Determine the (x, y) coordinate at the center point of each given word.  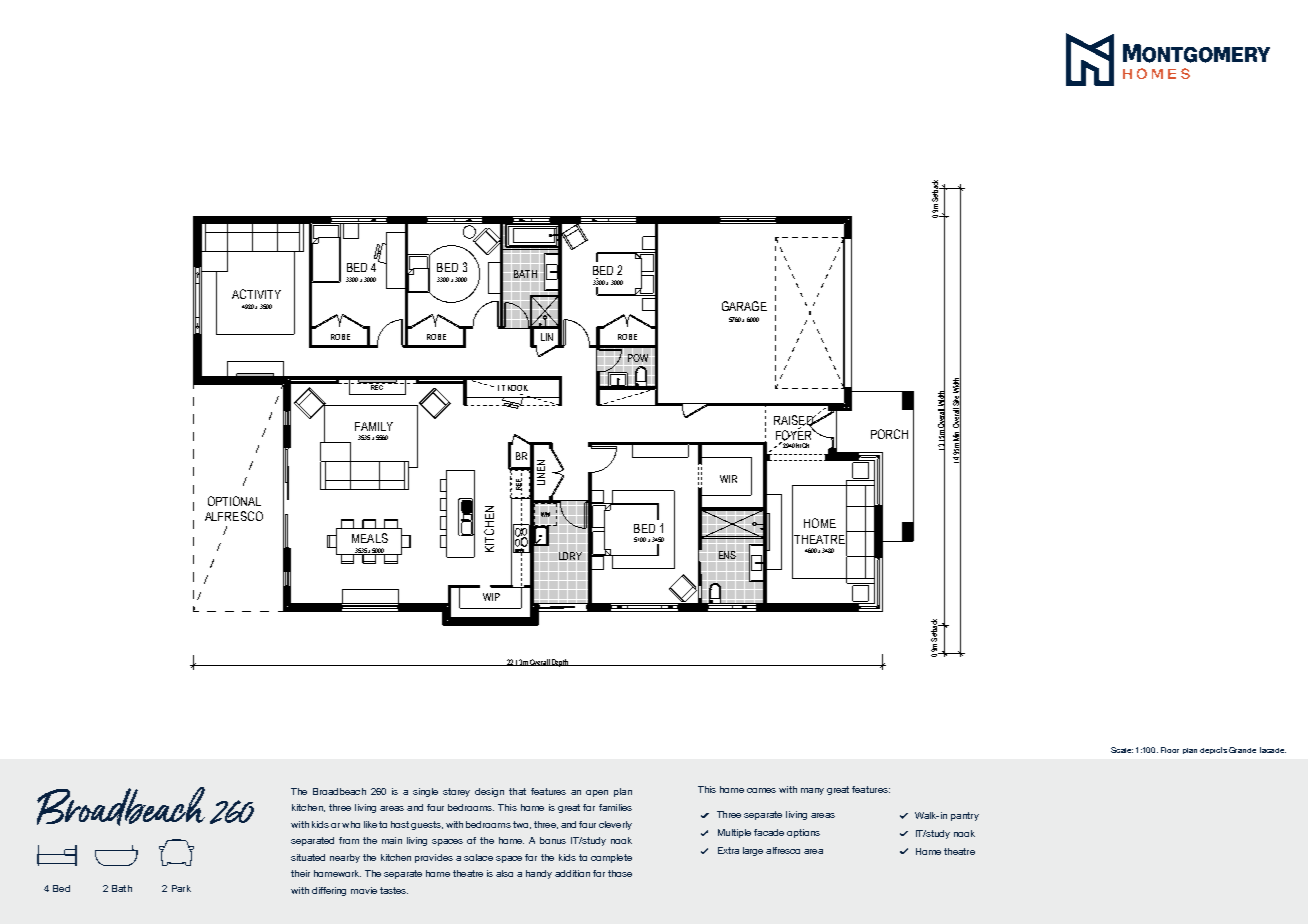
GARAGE (744, 306)
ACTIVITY (256, 294)
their (300, 873)
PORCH (889, 434)
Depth (560, 663)
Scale (1122, 750)
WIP (491, 597)
